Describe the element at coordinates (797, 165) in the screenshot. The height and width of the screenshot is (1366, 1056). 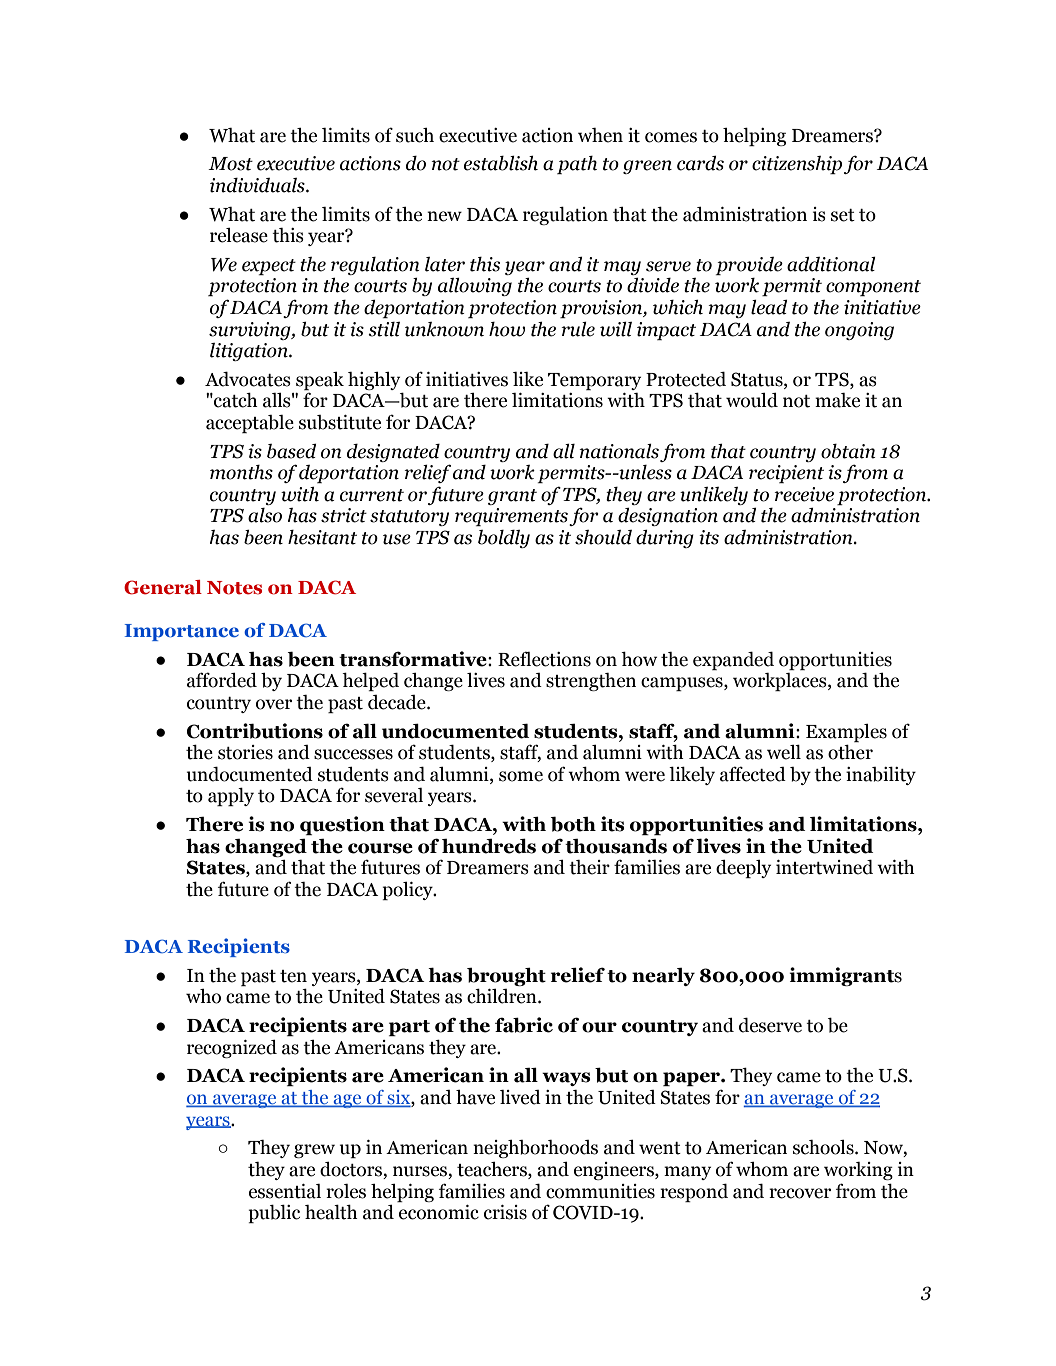
I see `citizenship` at that location.
